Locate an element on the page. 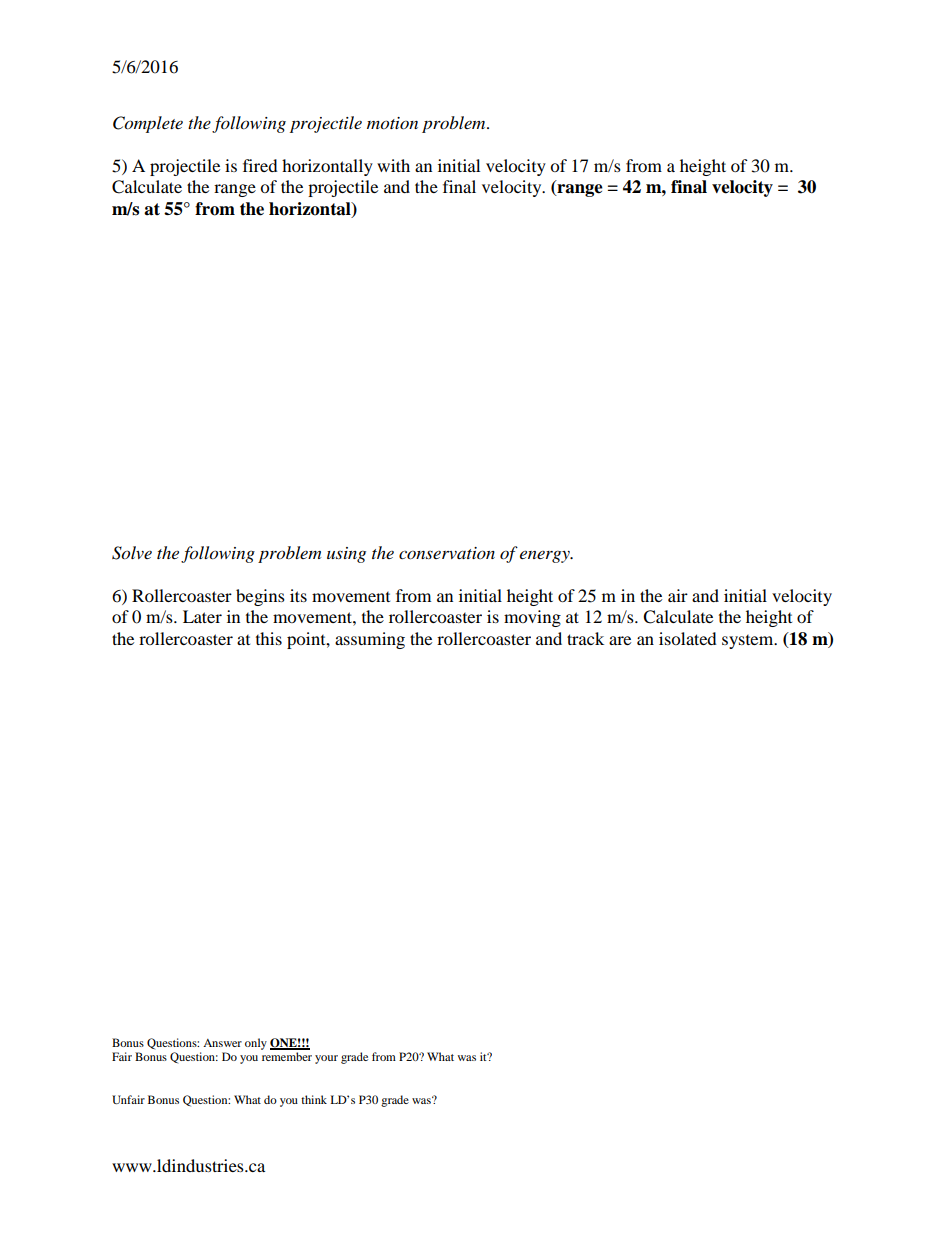 The width and height of the document is (952, 1233). fired is located at coordinates (260, 165).
